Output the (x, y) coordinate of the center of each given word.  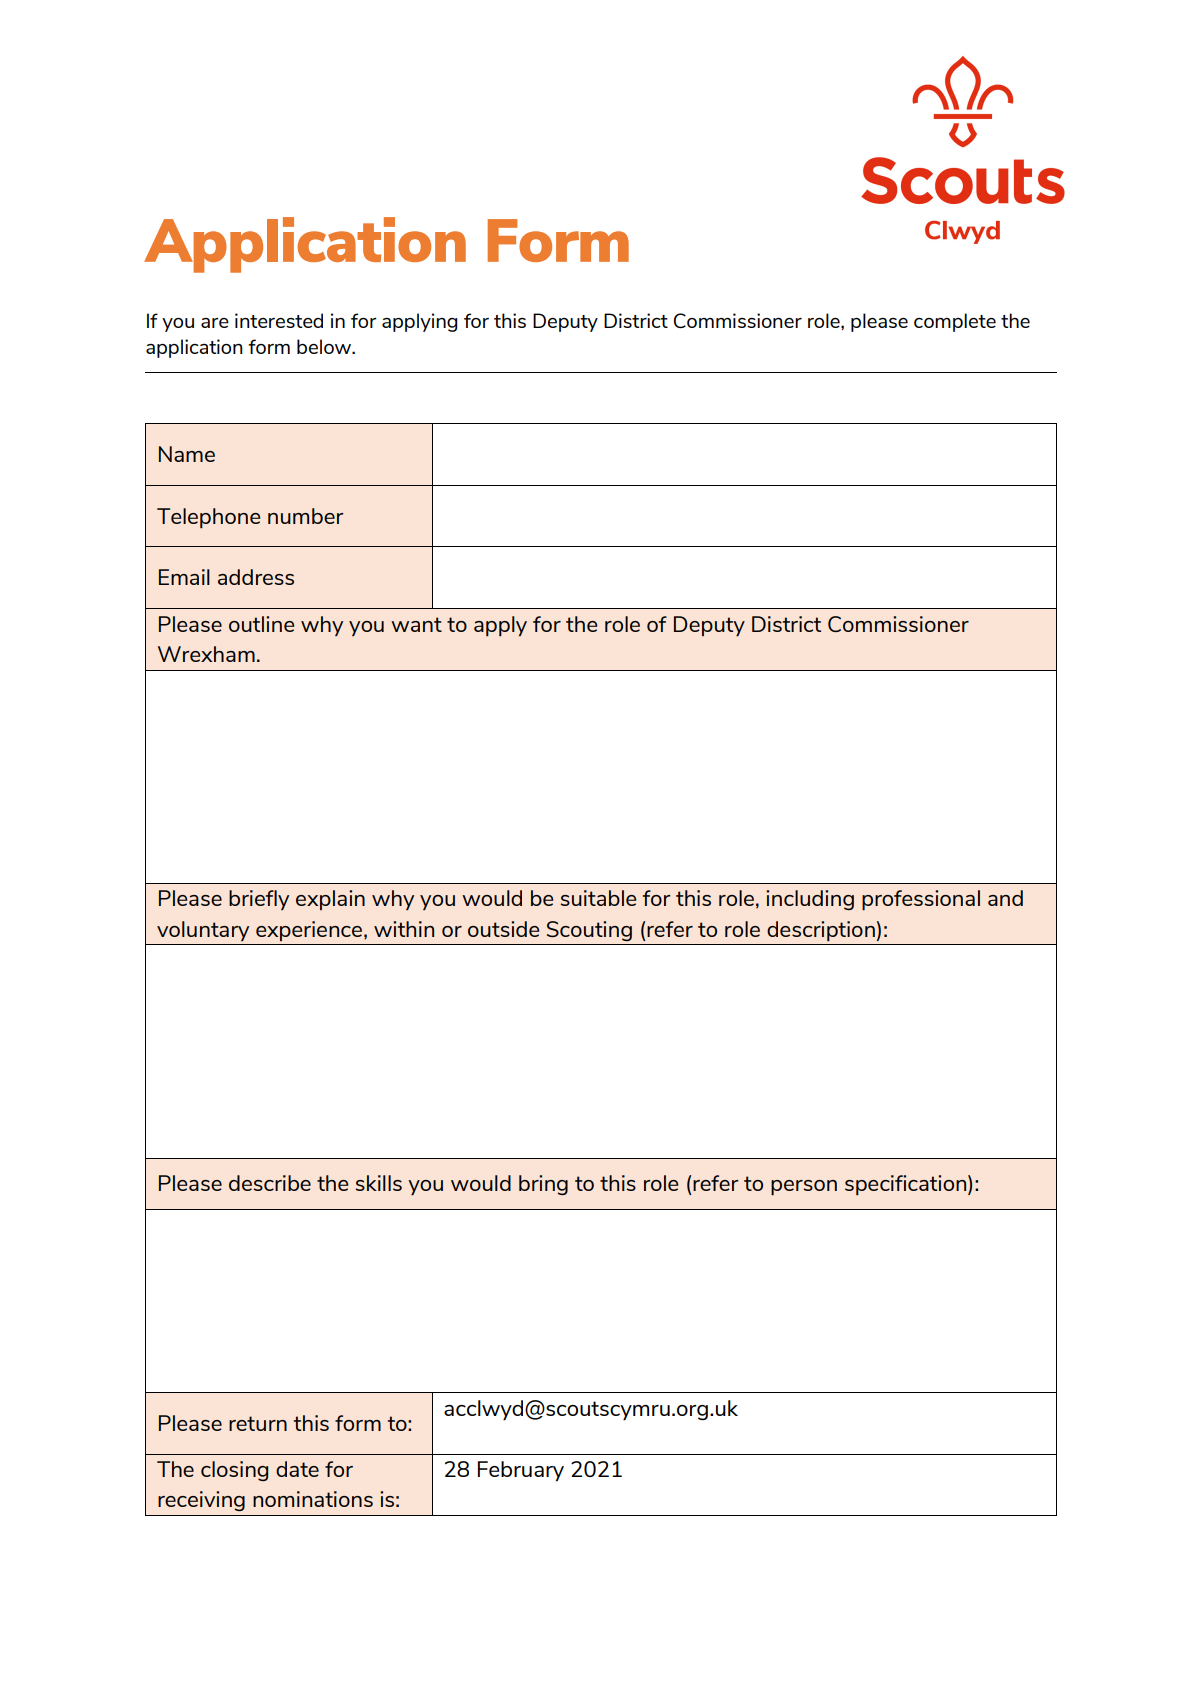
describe (270, 1183)
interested (279, 320)
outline (261, 624)
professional (921, 900)
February (521, 1471)
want (416, 624)
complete (955, 322)
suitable (598, 898)
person (804, 1188)
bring (543, 1185)
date (297, 1469)
